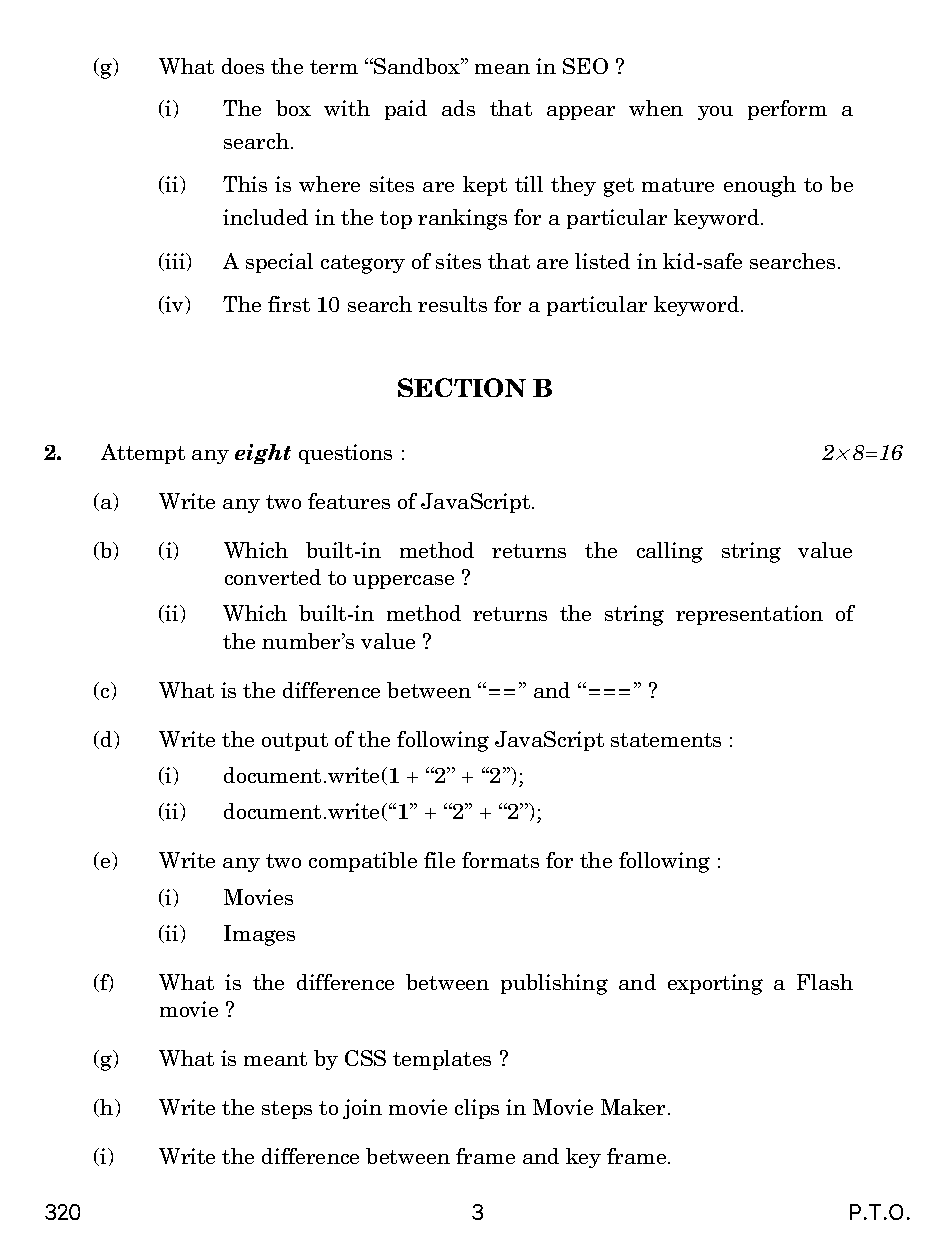 The image size is (951, 1259). Describe the element at coordinates (500, 860) in the screenshot. I see `formats` at that location.
